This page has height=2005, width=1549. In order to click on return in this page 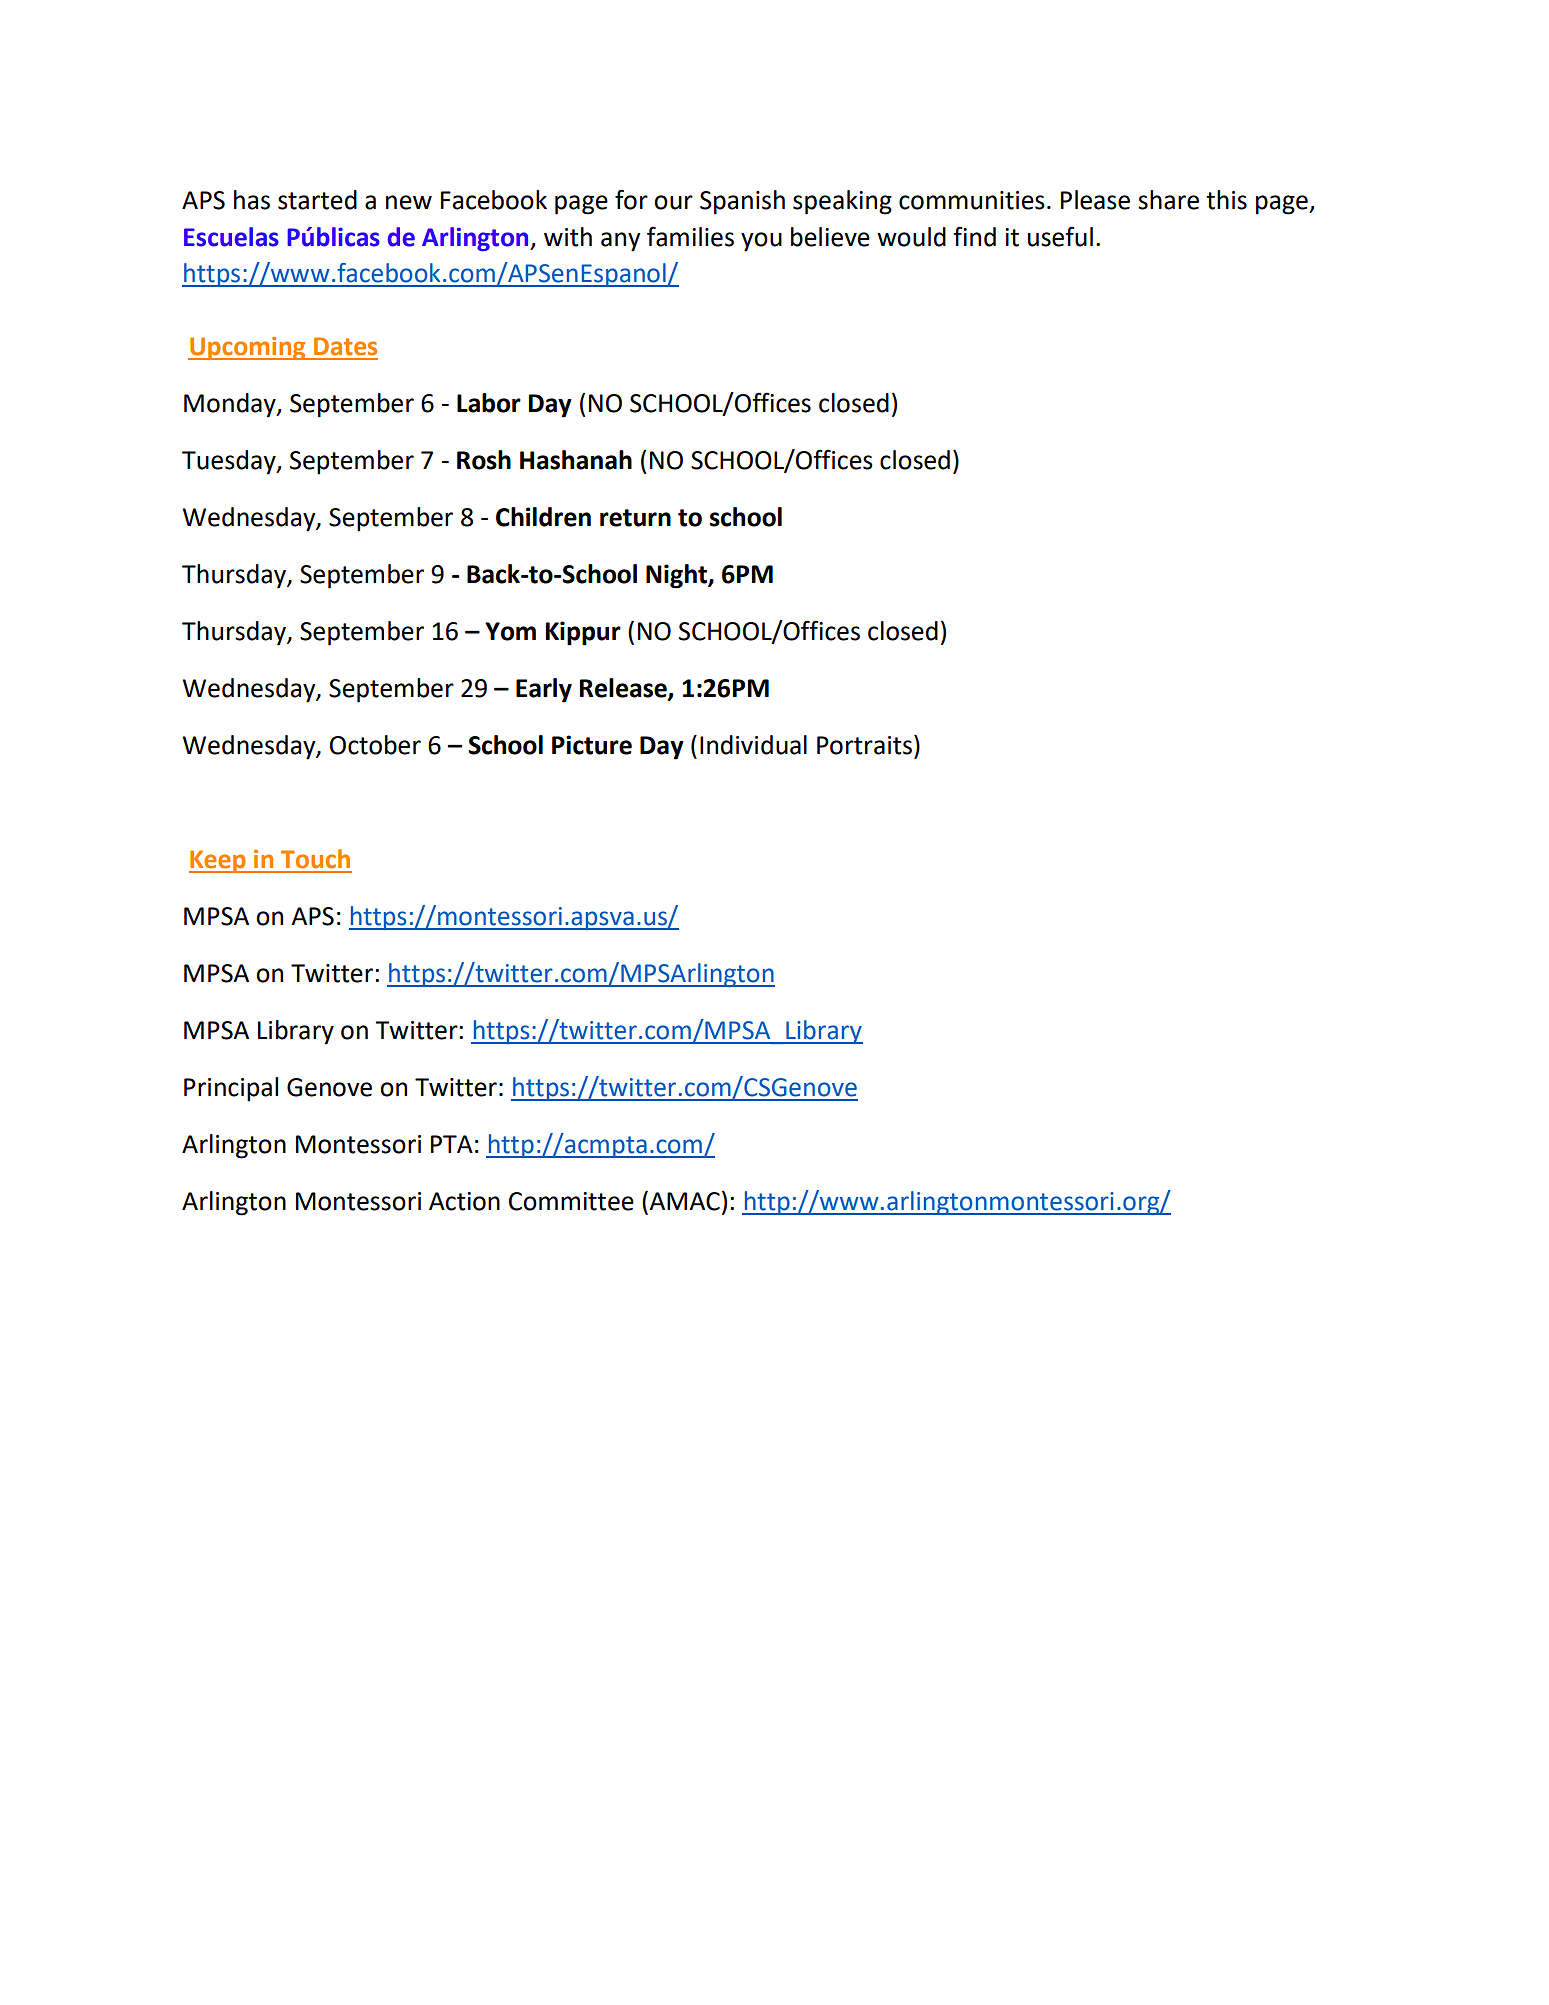, I will do `click(635, 518)`.
